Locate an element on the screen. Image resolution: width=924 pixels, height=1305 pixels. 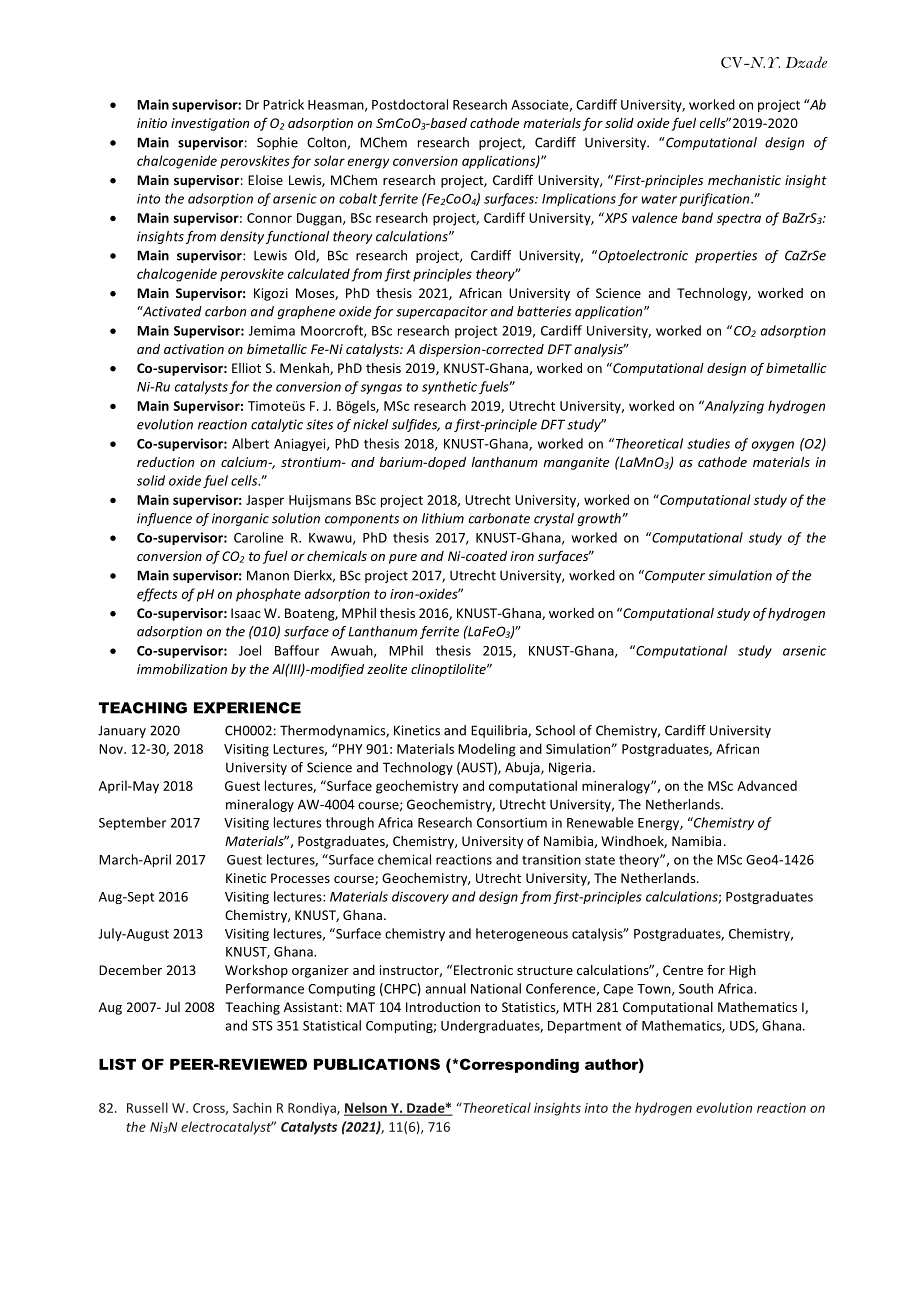
Russell is located at coordinates (147, 1107).
